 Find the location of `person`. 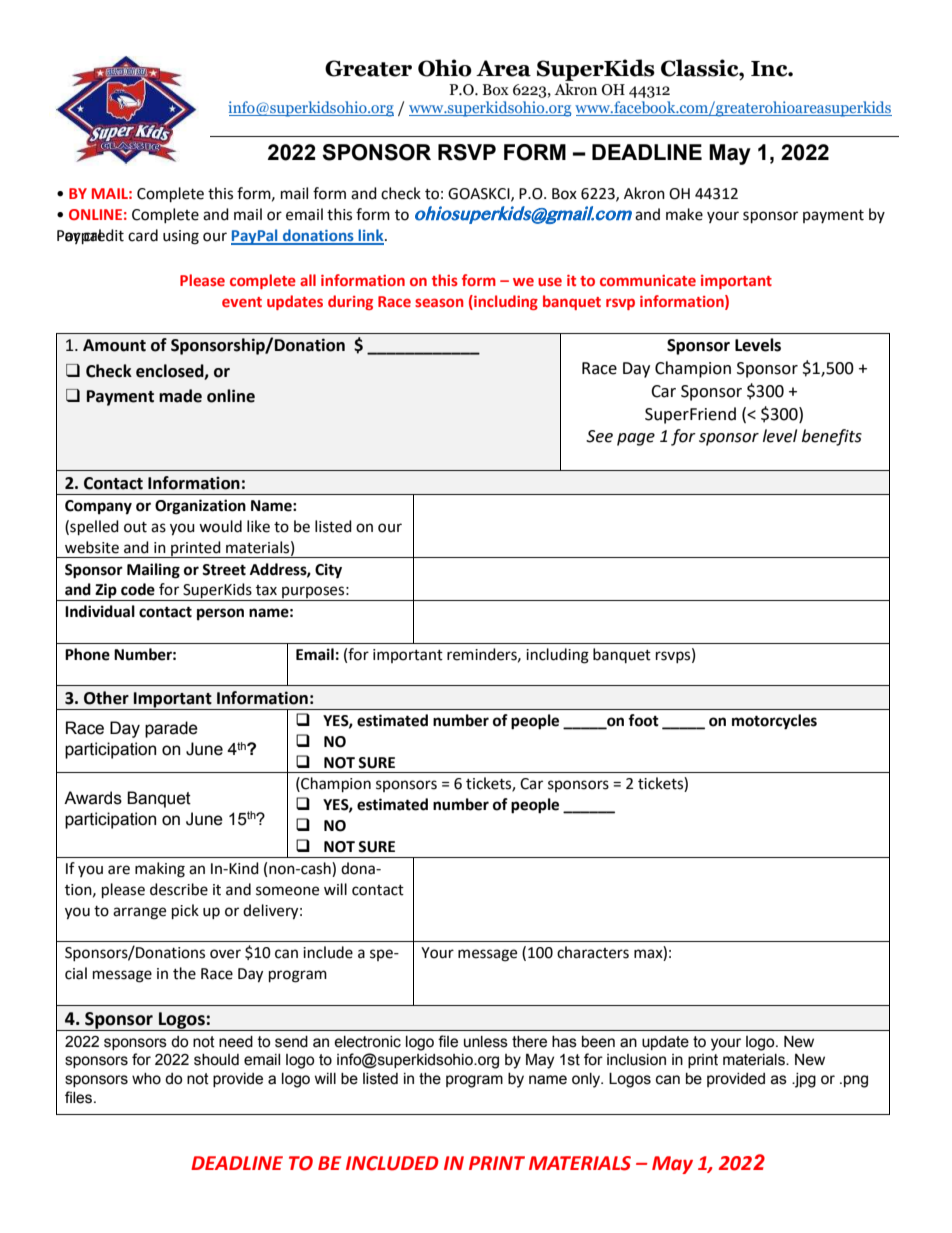

person is located at coordinates (220, 614).
